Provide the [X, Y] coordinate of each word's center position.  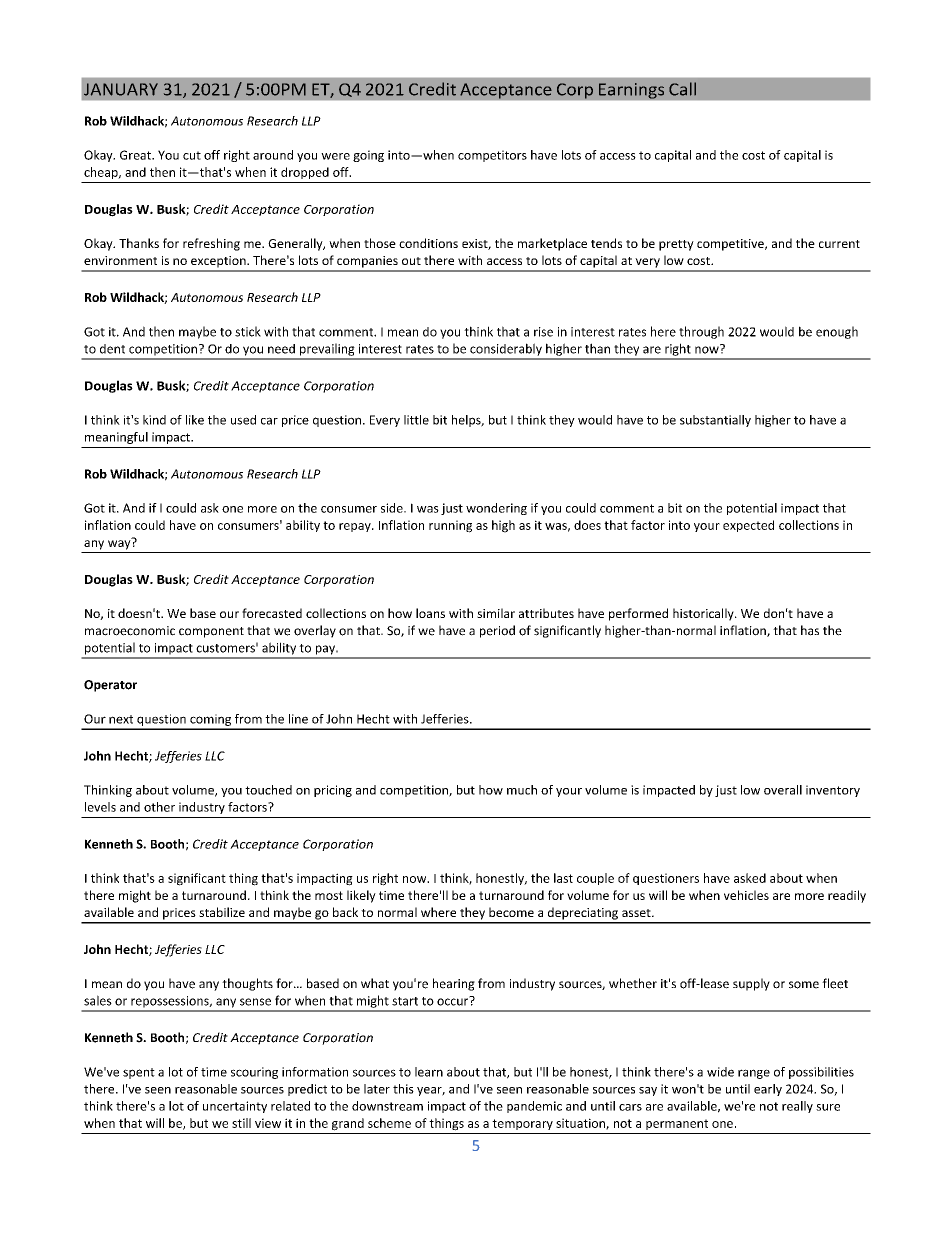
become [511, 912]
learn [429, 1072]
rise [543, 332]
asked [750, 878]
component [211, 632]
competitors [492, 156]
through [701, 332]
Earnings [631, 91]
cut [192, 155]
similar [496, 613]
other [159, 807]
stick [248, 331]
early [768, 1090]
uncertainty [235, 1107]
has [810, 630]
